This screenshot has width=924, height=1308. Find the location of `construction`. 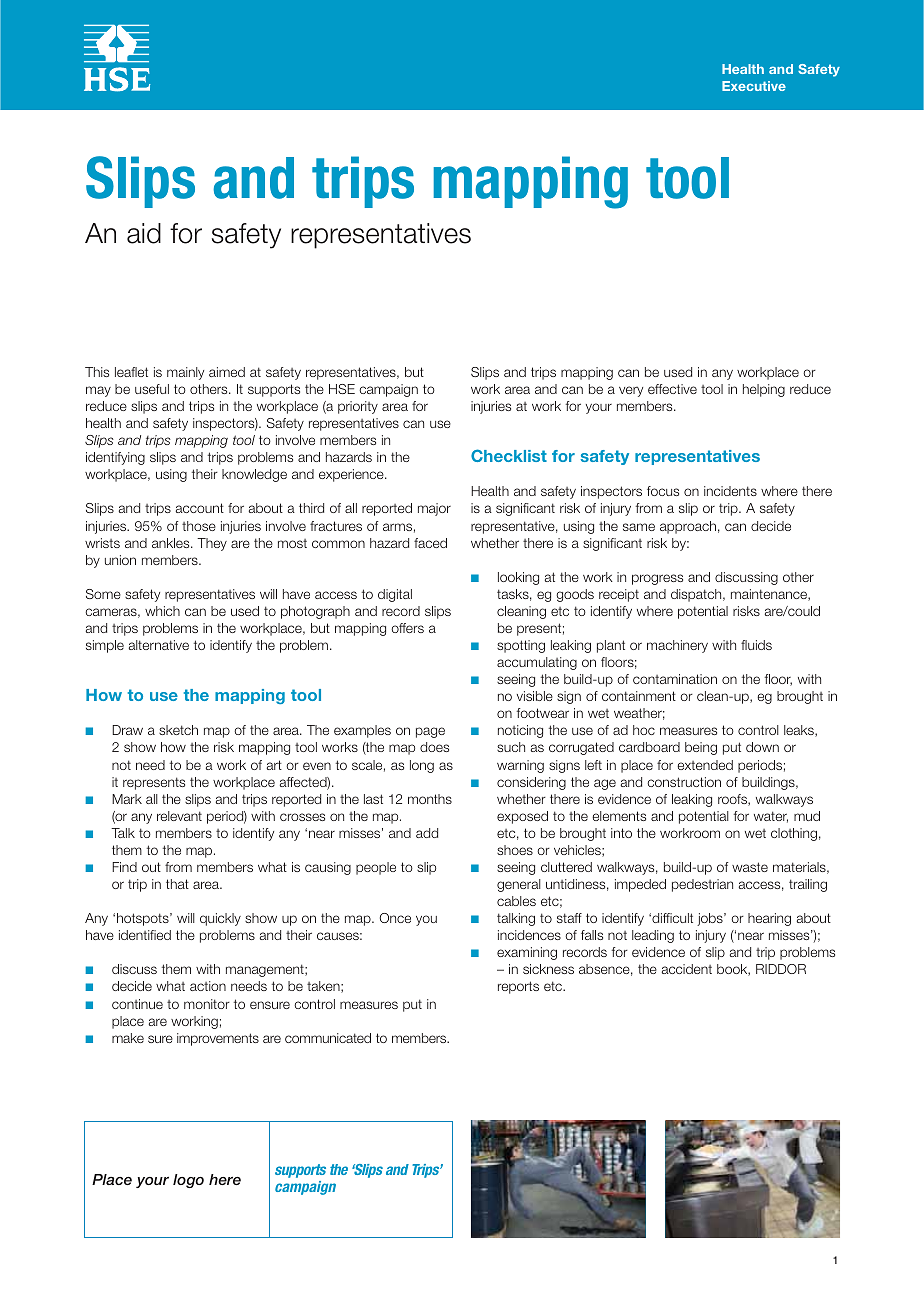

construction is located at coordinates (684, 782).
